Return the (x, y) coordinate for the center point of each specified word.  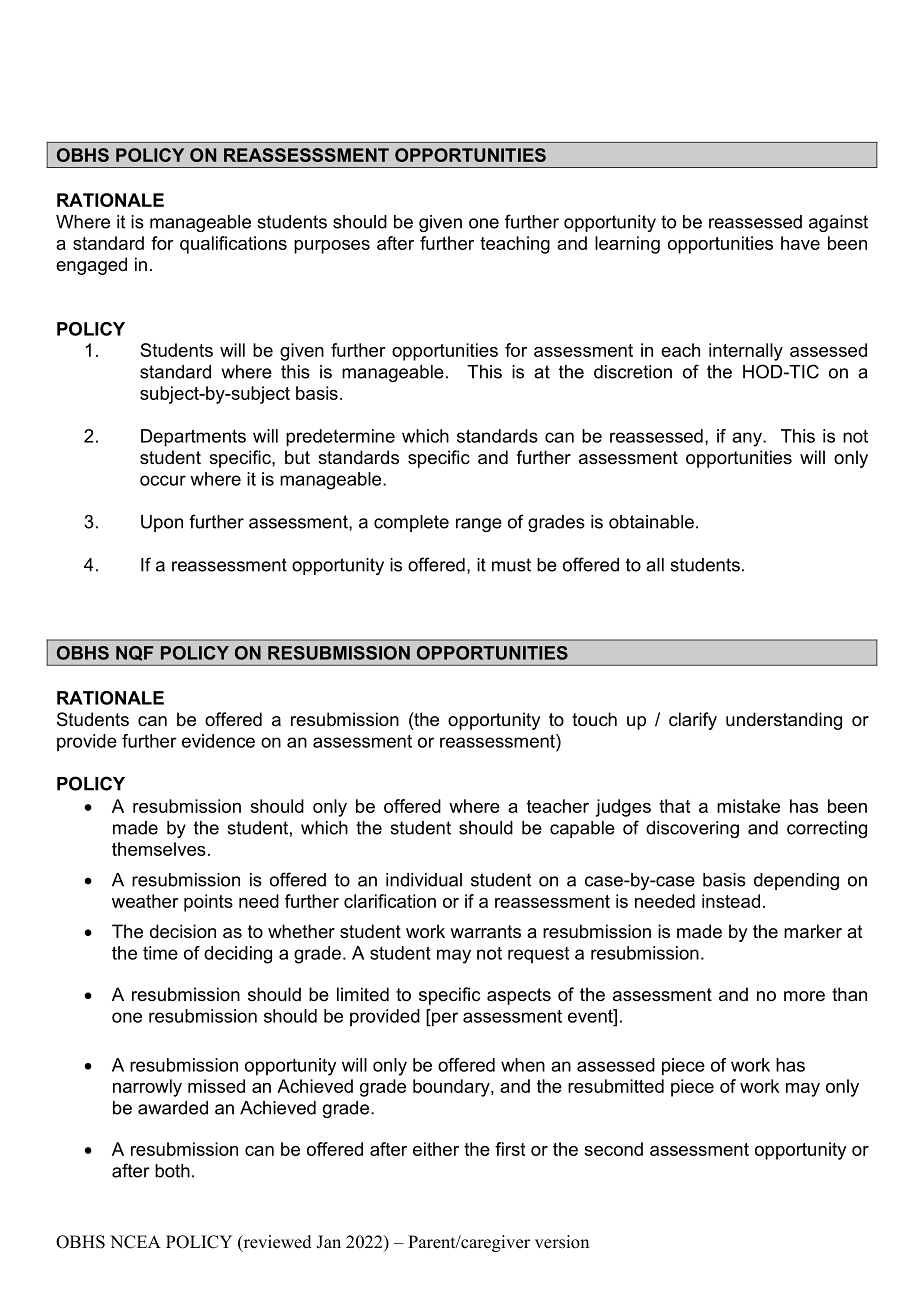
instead (731, 901)
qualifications (233, 245)
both (172, 1171)
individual (424, 880)
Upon (162, 523)
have (800, 243)
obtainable (651, 522)
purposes (332, 247)
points (208, 903)
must (511, 565)
